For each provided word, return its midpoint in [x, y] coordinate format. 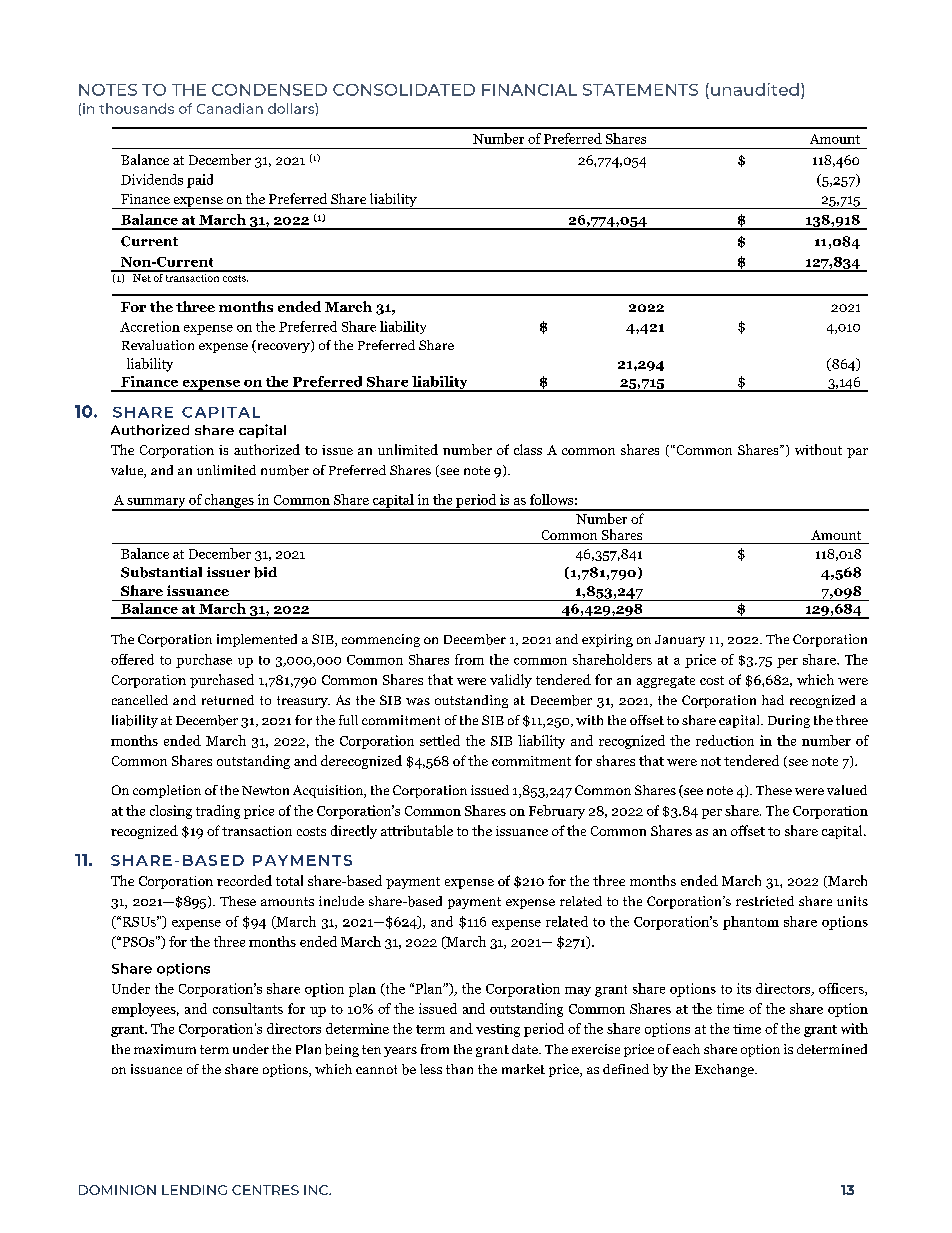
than [459, 1069]
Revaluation [158, 345]
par [857, 453]
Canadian [230, 108]
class [528, 449]
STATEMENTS [640, 90]
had [773, 700]
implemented [257, 640]
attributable [417, 830]
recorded [244, 880]
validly [511, 681]
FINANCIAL [529, 90]
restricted [765, 901]
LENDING [194, 1190]
